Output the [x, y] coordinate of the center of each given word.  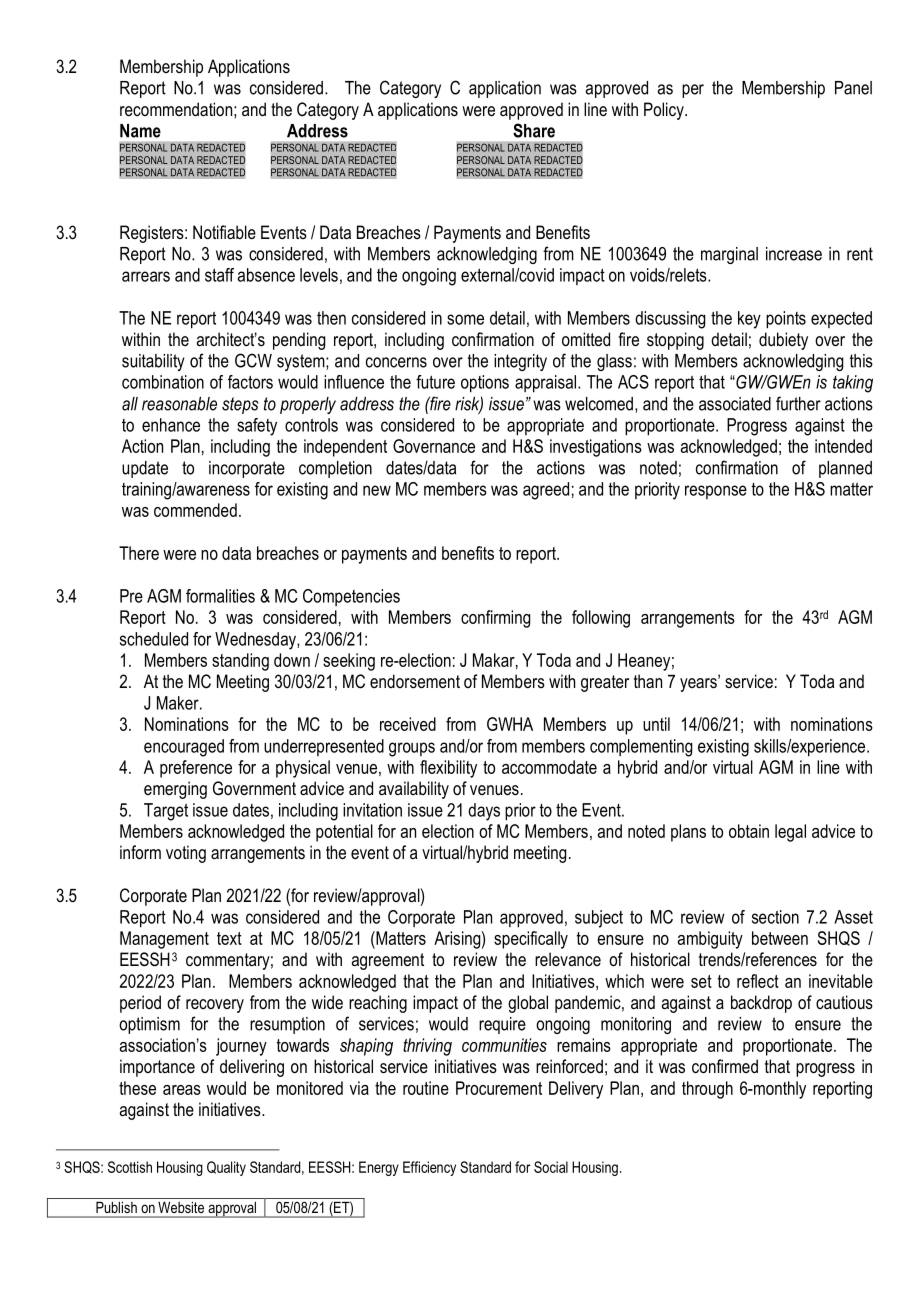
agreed [546, 491]
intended [843, 446]
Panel [853, 88]
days [484, 812]
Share [534, 130]
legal [790, 833]
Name [140, 131]
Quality [226, 1168]
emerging [175, 790]
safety [257, 427]
